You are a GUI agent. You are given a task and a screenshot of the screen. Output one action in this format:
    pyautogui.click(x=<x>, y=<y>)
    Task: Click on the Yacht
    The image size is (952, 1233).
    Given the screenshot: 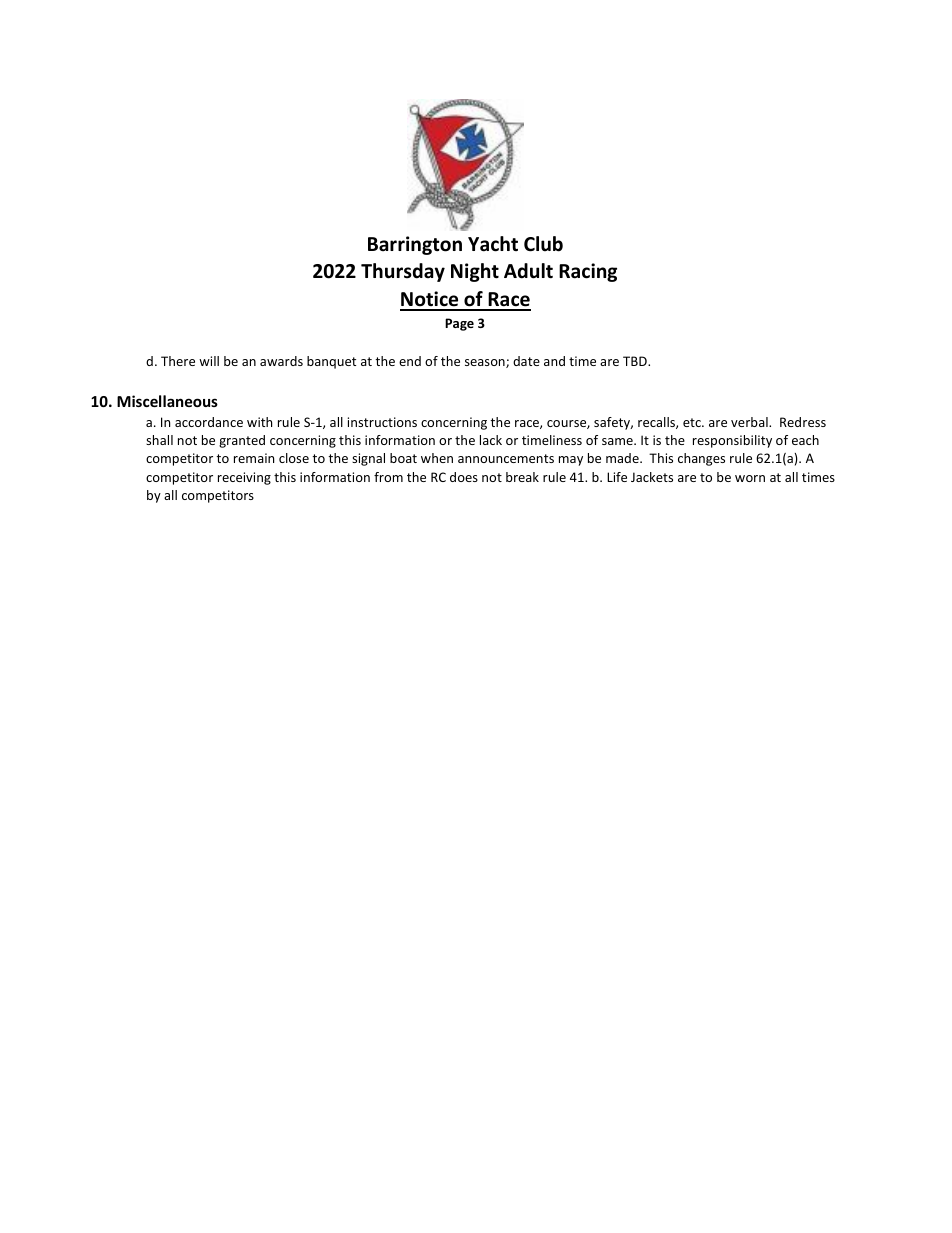 What is the action you would take?
    pyautogui.click(x=493, y=244)
